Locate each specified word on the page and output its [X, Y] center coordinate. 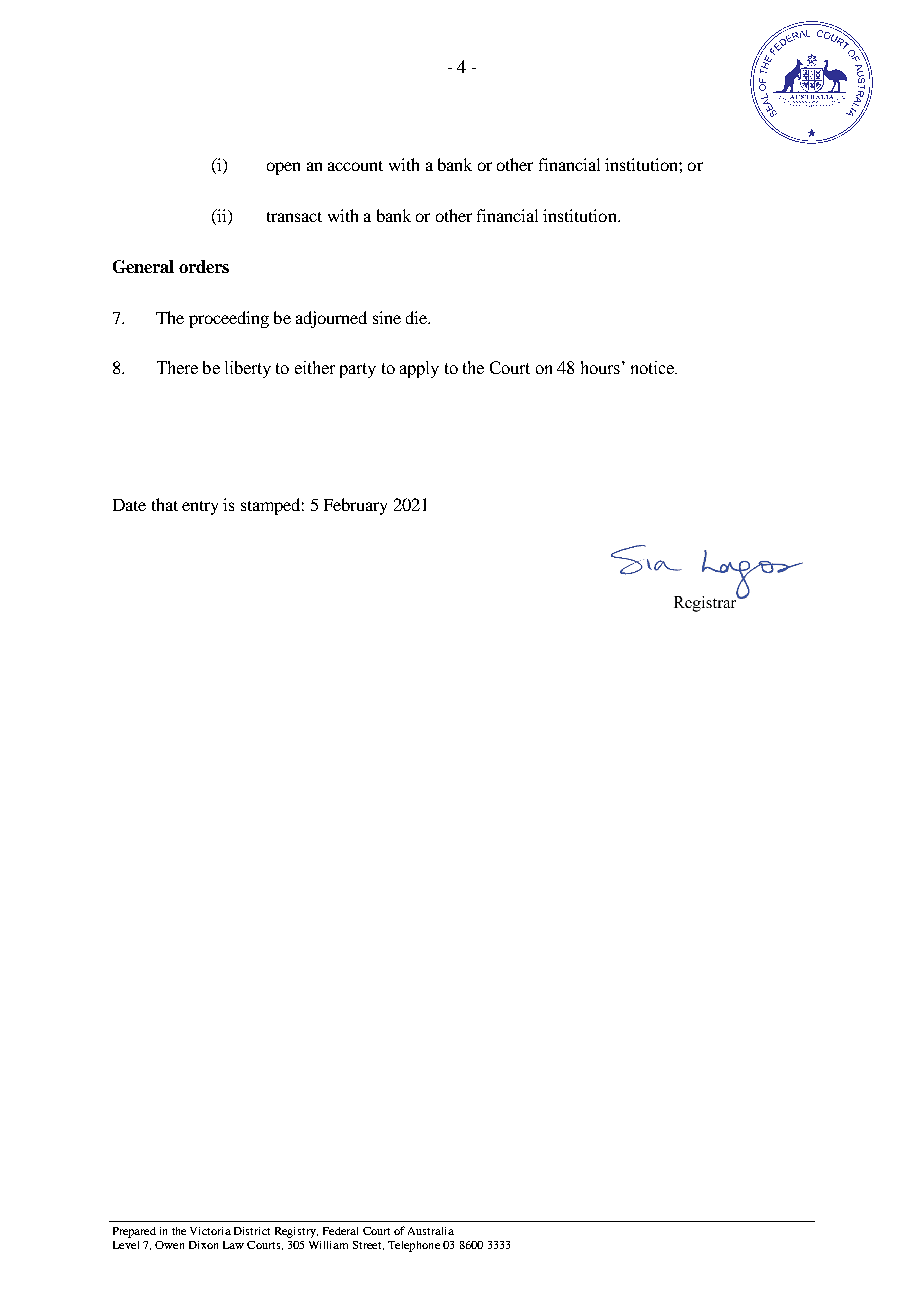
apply [419, 369]
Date [129, 505]
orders [204, 266]
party [358, 370]
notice [654, 367]
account [355, 166]
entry [200, 508]
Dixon [203, 1245]
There [177, 367]
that [165, 504]
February [355, 506]
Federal [340, 1231]
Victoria [210, 1231]
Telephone [414, 1246]
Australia [431, 1231]
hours [600, 367]
